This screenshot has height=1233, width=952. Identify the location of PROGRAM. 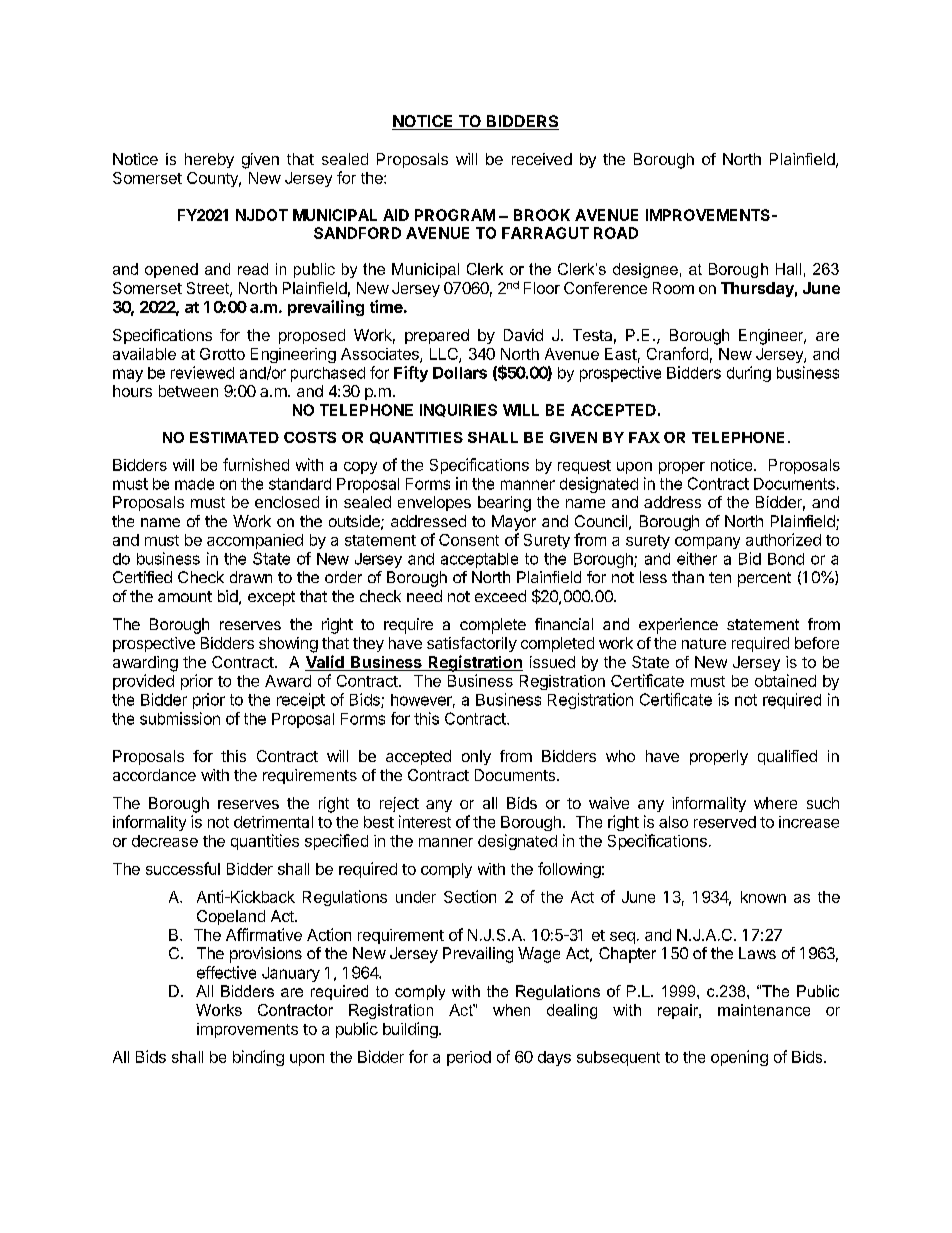
(455, 215).
